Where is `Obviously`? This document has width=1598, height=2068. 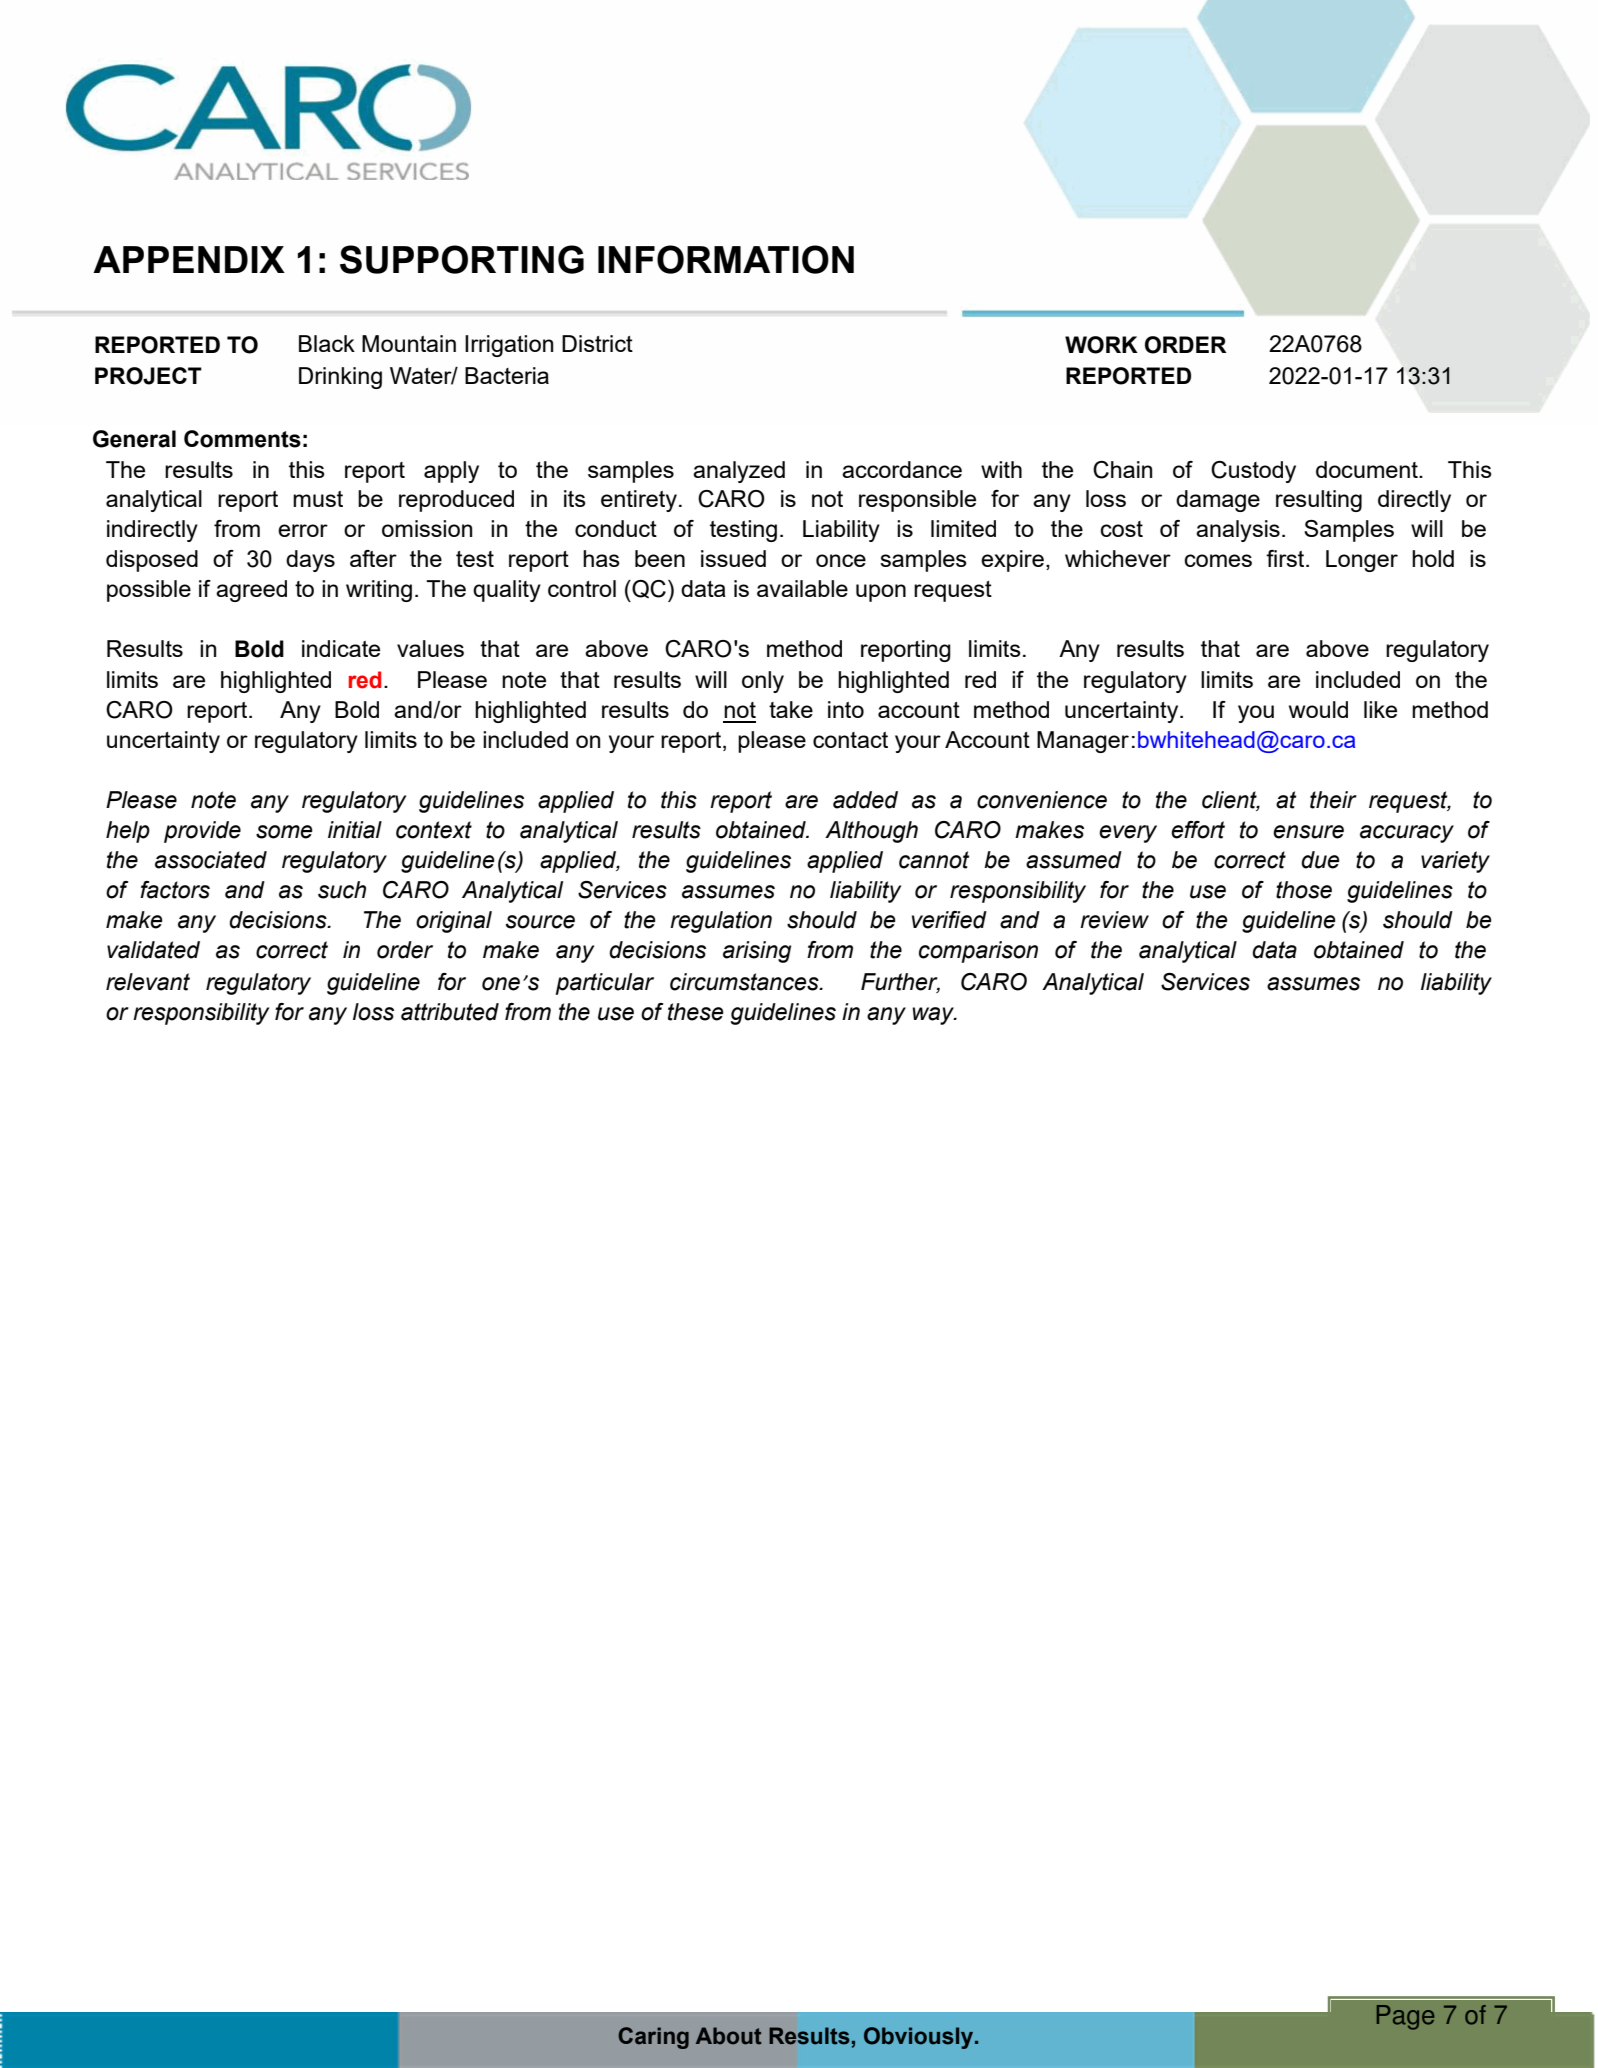
Obviously is located at coordinates (920, 2038).
